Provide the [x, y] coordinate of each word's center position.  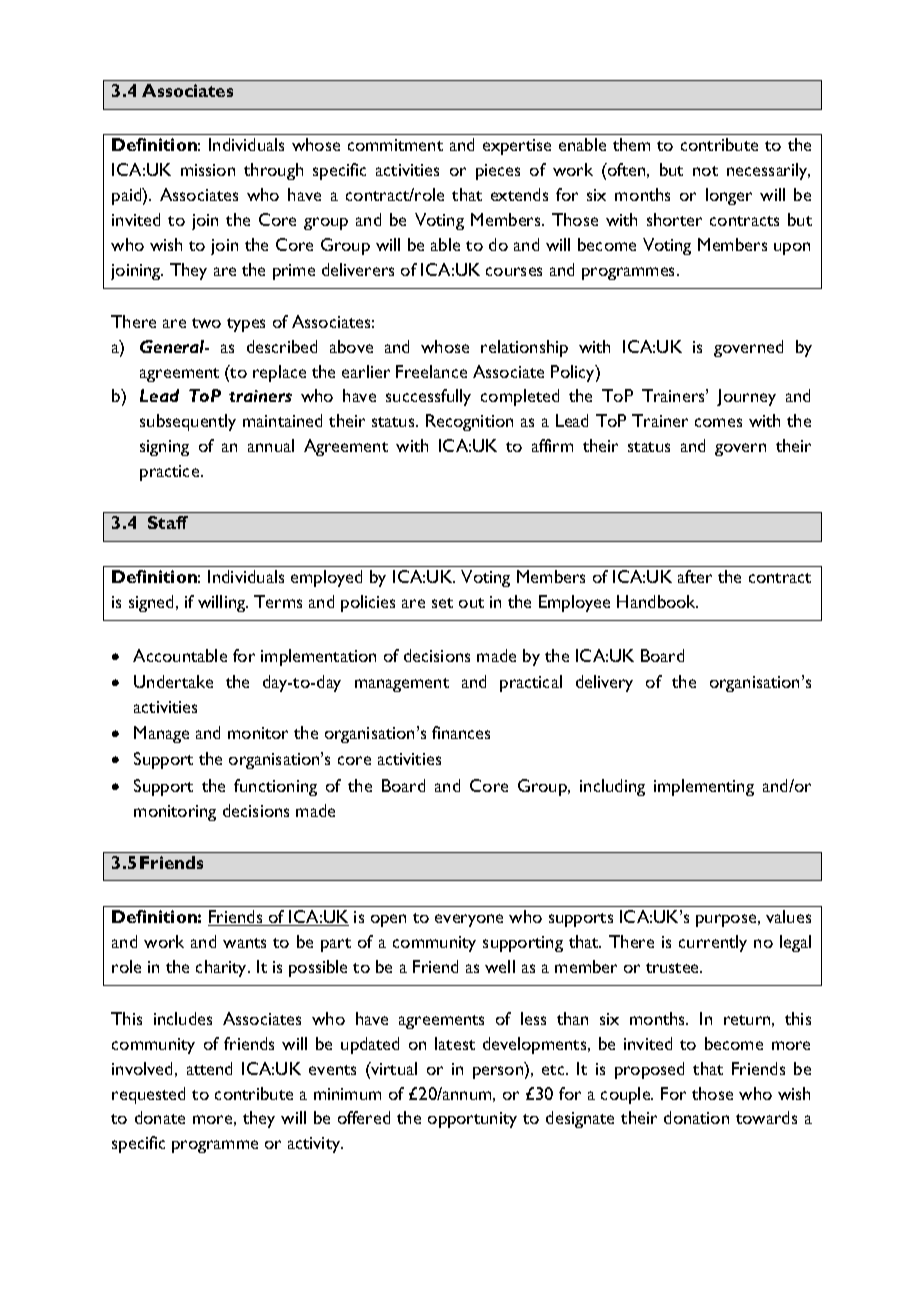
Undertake [173, 681]
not [705, 171]
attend [209, 1068]
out [471, 603]
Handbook [657, 601]
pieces [498, 172]
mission [208, 170]
